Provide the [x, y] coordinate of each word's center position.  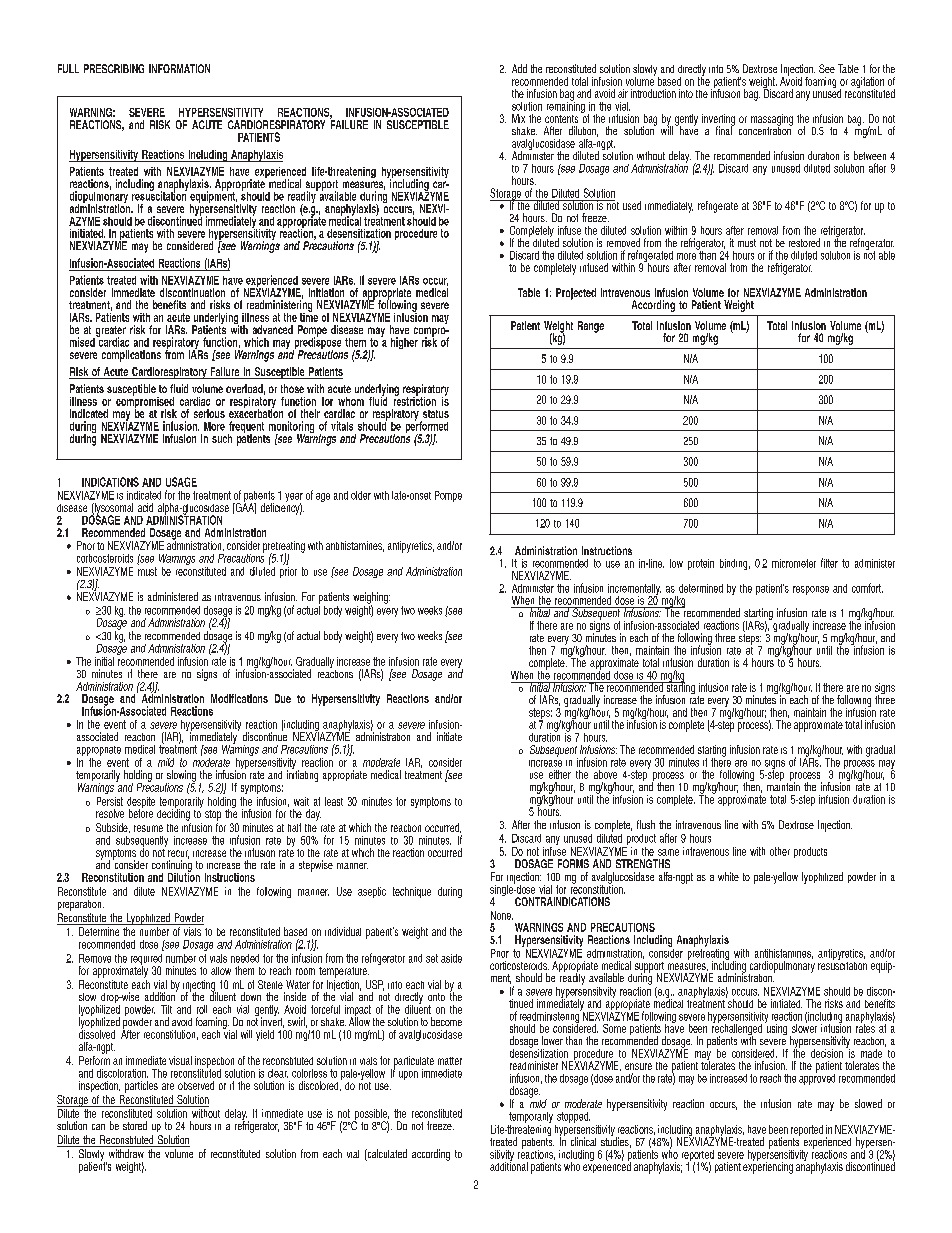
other [780, 851]
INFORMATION [179, 68]
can [98, 1127]
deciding [173, 814]
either [560, 774]
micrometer [794, 563]
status [436, 414]
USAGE [181, 482]
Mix [518, 118]
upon [408, 1075]
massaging [772, 121]
